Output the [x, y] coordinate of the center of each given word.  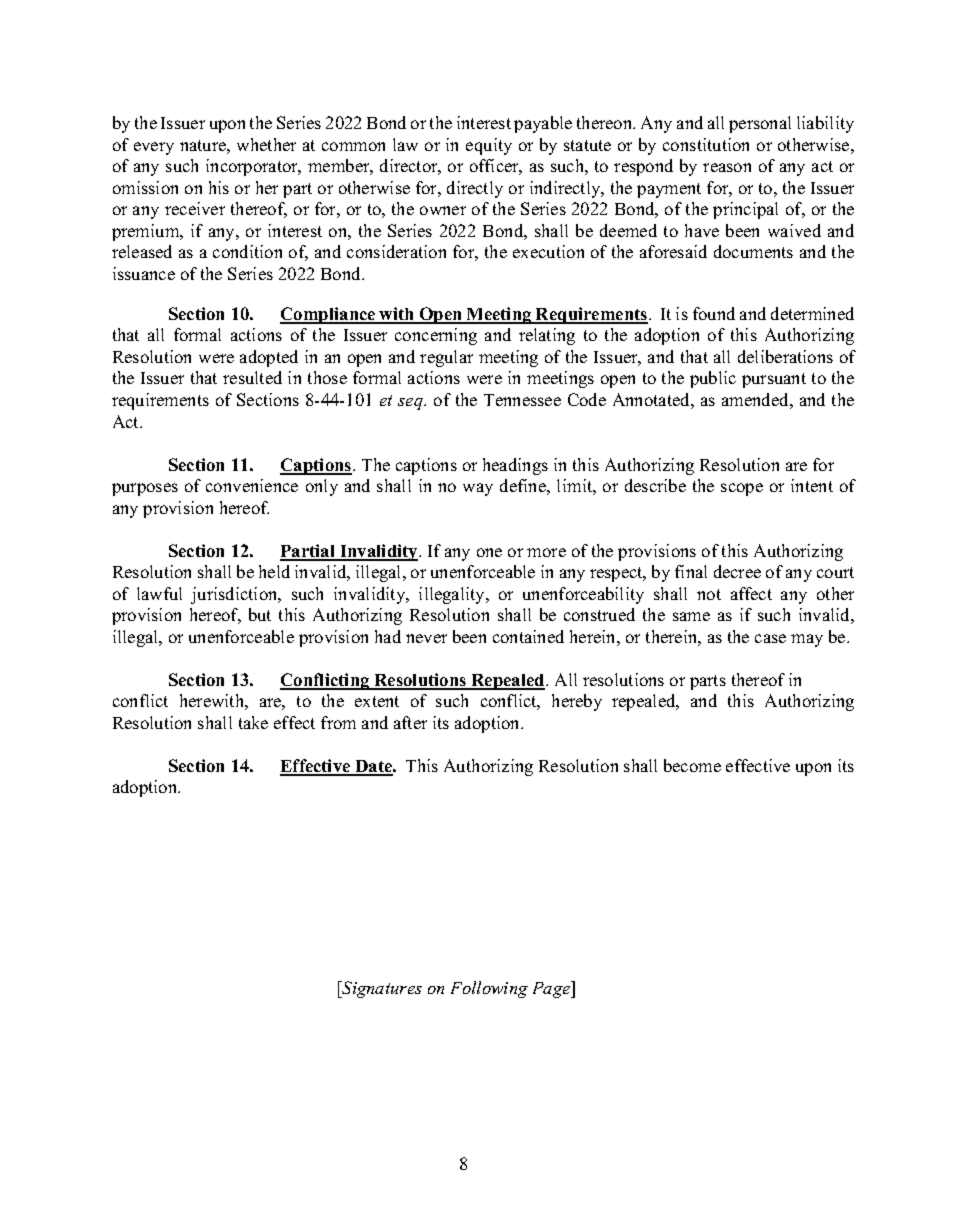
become [692, 765]
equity [489, 146]
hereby [577, 702]
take [253, 722]
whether [266, 144]
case [770, 638]
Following [489, 989]
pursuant [774, 380]
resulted [252, 377]
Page [553, 989]
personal [760, 124]
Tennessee [522, 400]
